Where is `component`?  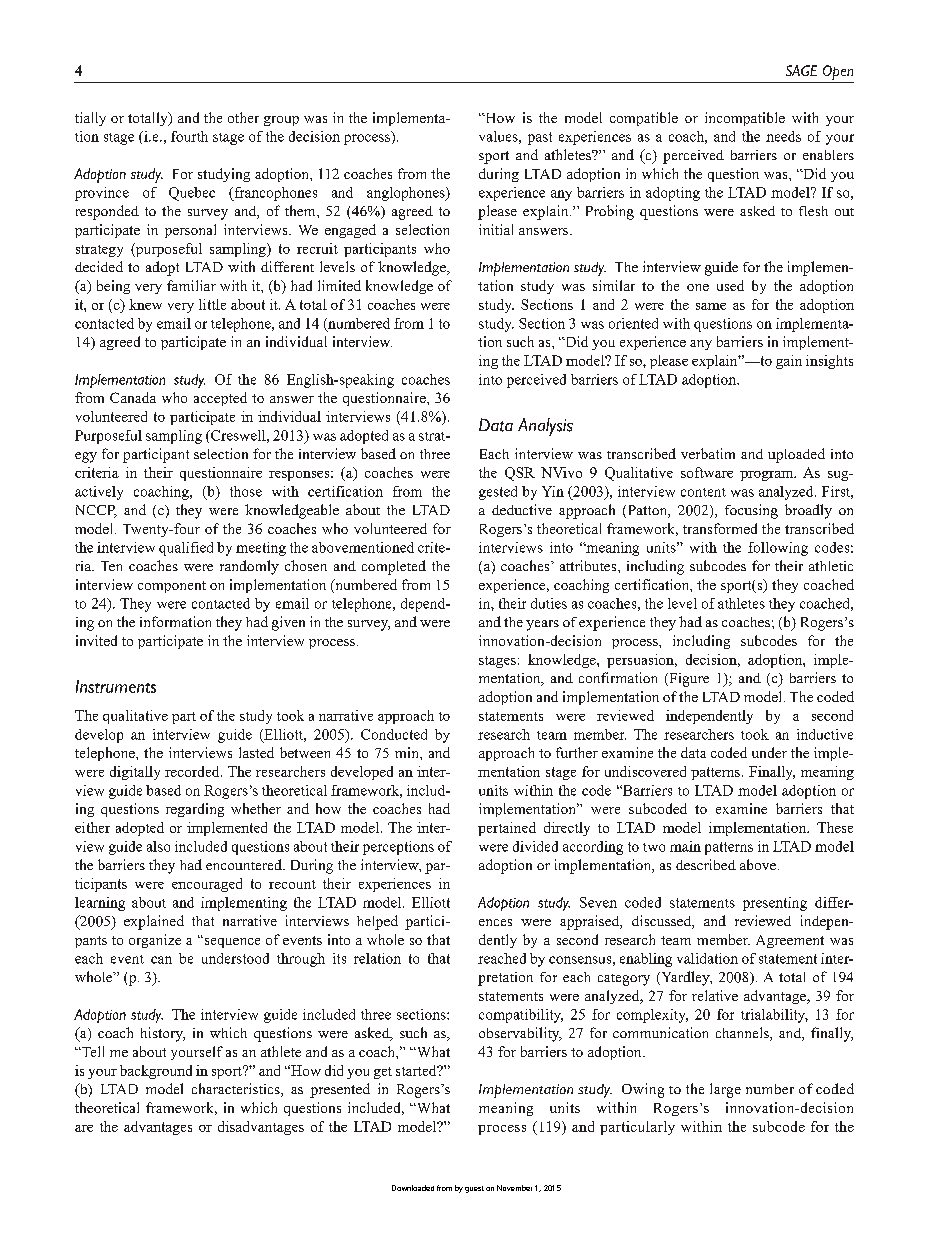 component is located at coordinates (172, 587).
